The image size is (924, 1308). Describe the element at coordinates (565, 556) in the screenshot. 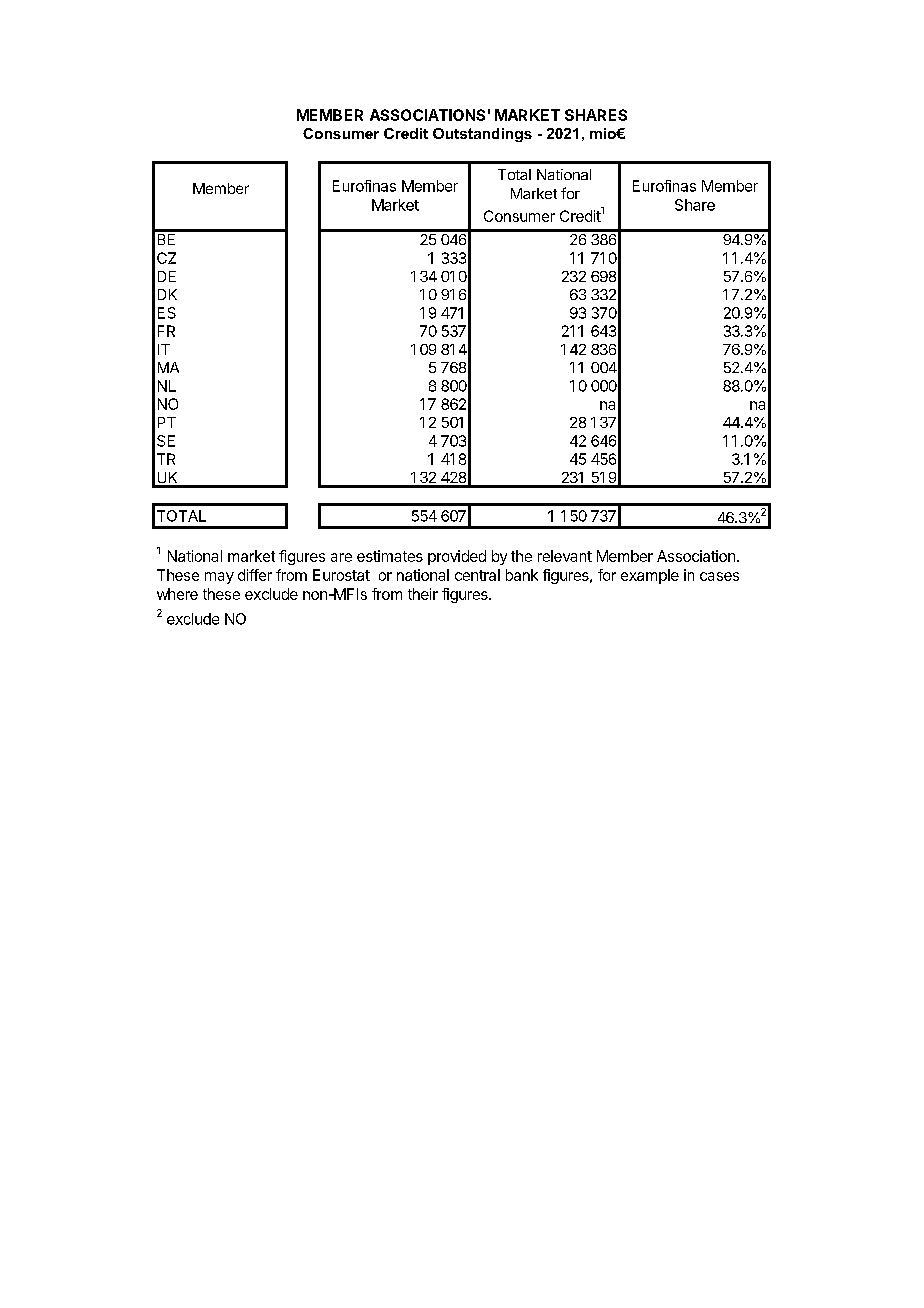

I see `relevant` at that location.
